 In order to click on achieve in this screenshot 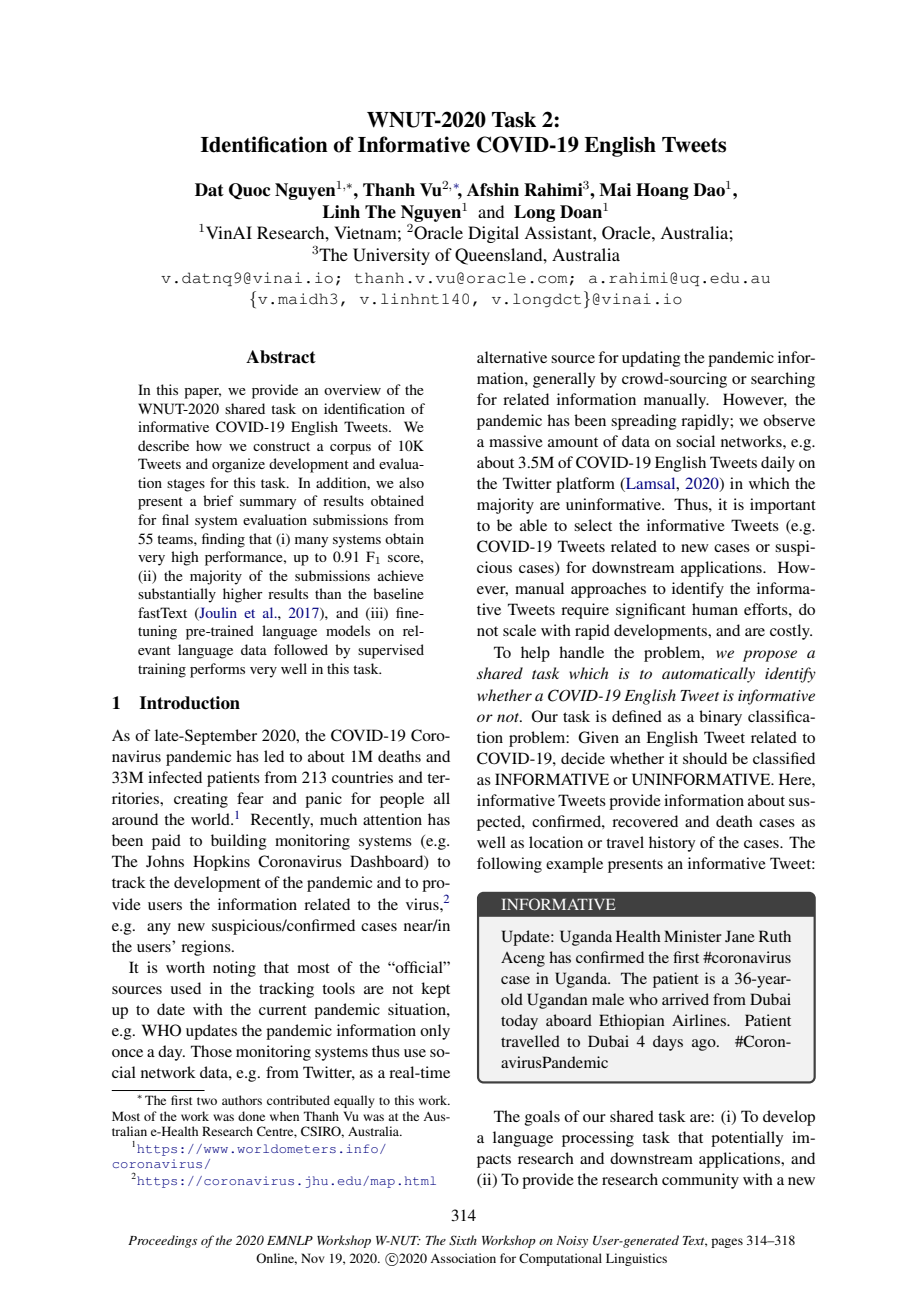, I will do `click(401, 575)`.
